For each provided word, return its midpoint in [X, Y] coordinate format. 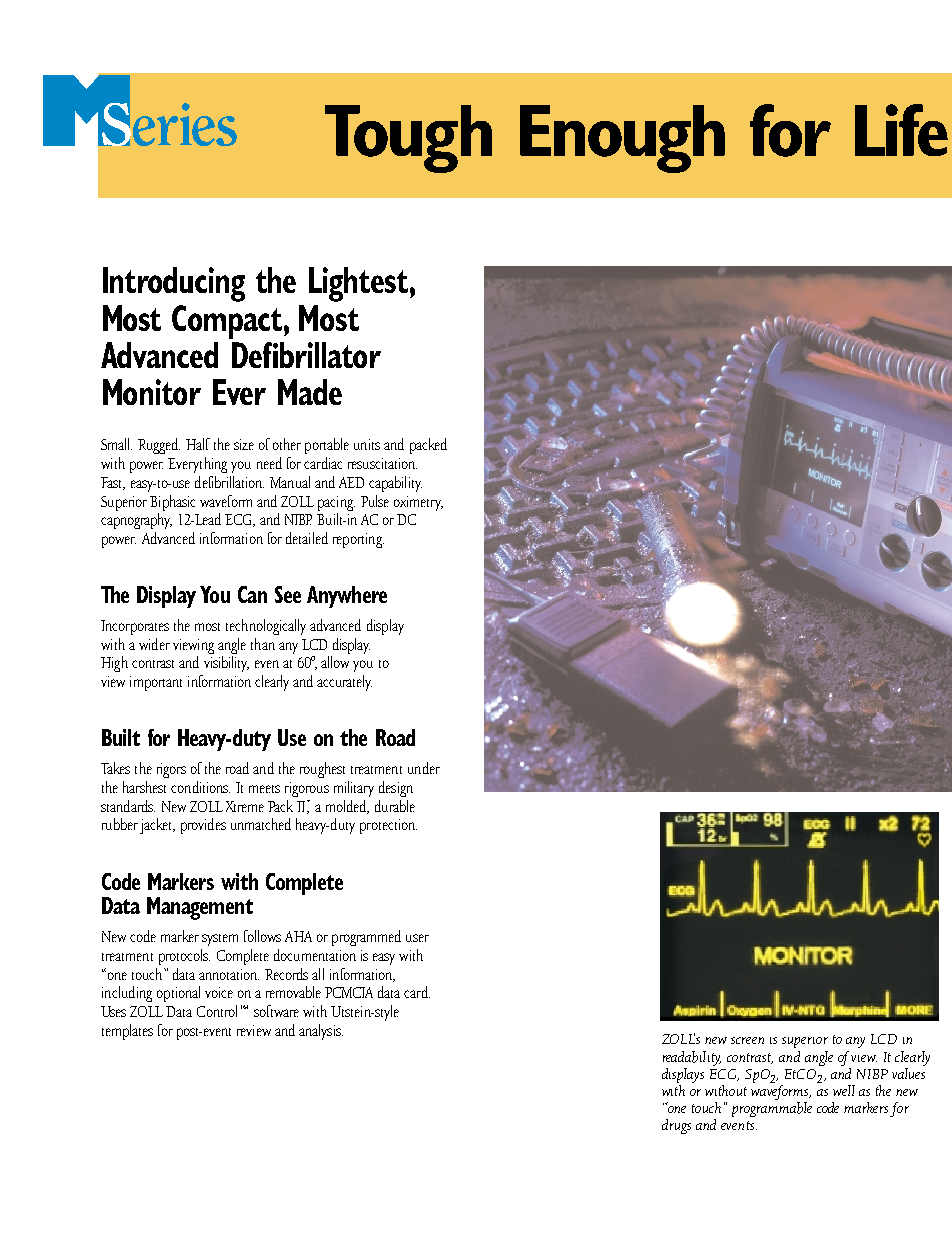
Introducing [174, 284]
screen [747, 1040]
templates [127, 1032]
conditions [200, 787]
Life [901, 130]
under [424, 768]
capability [395, 484]
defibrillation [229, 482]
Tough [408, 139]
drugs [676, 1126]
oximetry [418, 503]
